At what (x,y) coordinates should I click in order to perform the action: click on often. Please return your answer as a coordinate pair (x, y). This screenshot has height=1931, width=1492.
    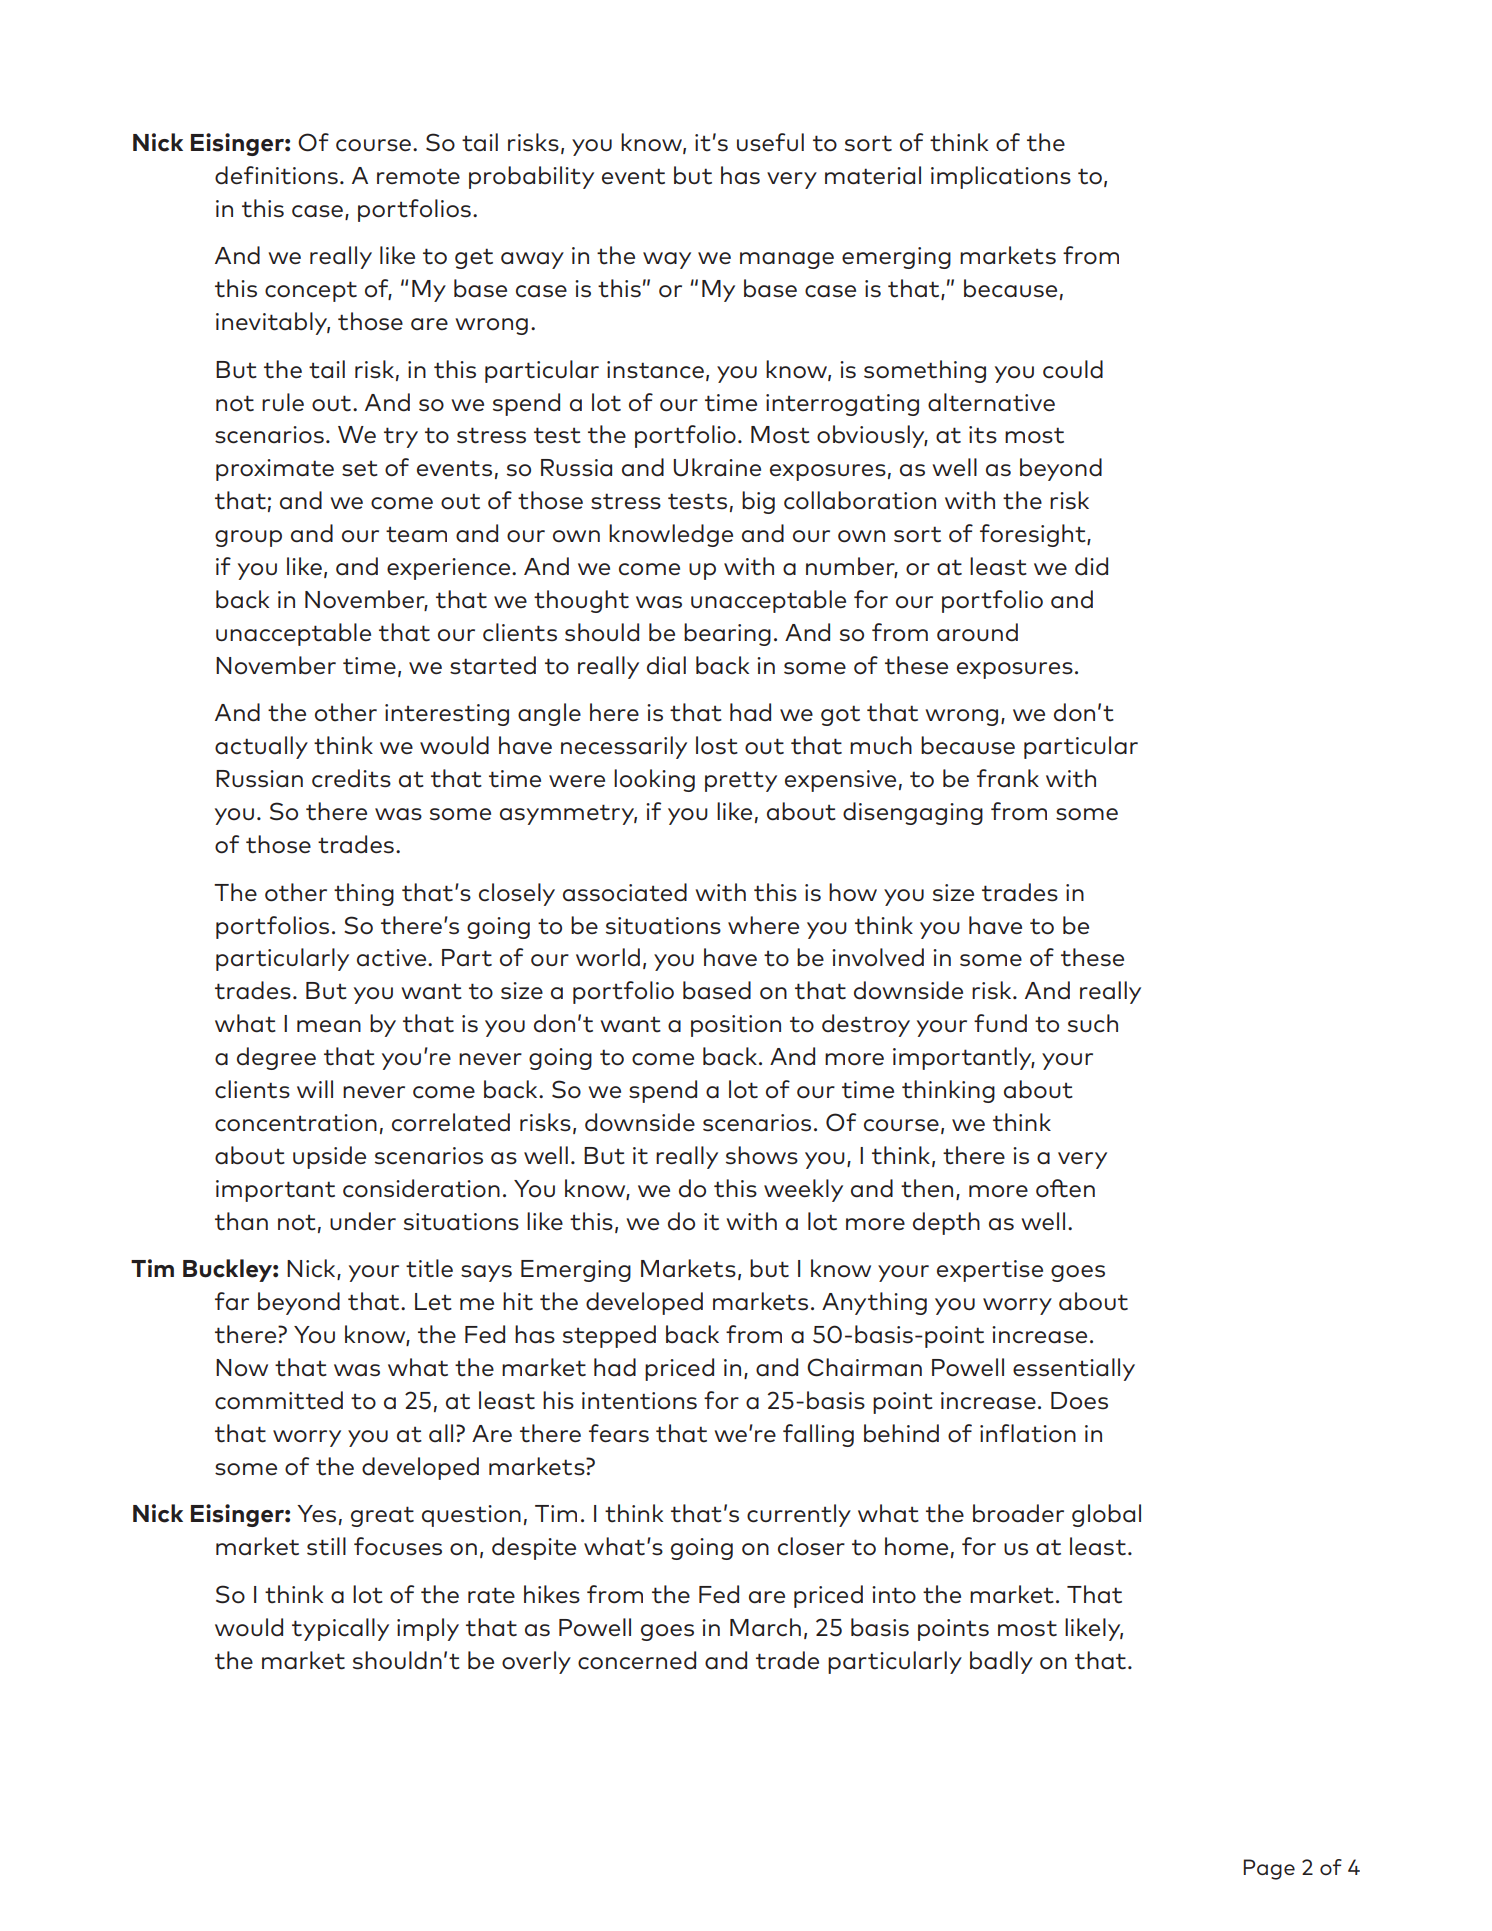
    Looking at the image, I should click on (1065, 1188).
